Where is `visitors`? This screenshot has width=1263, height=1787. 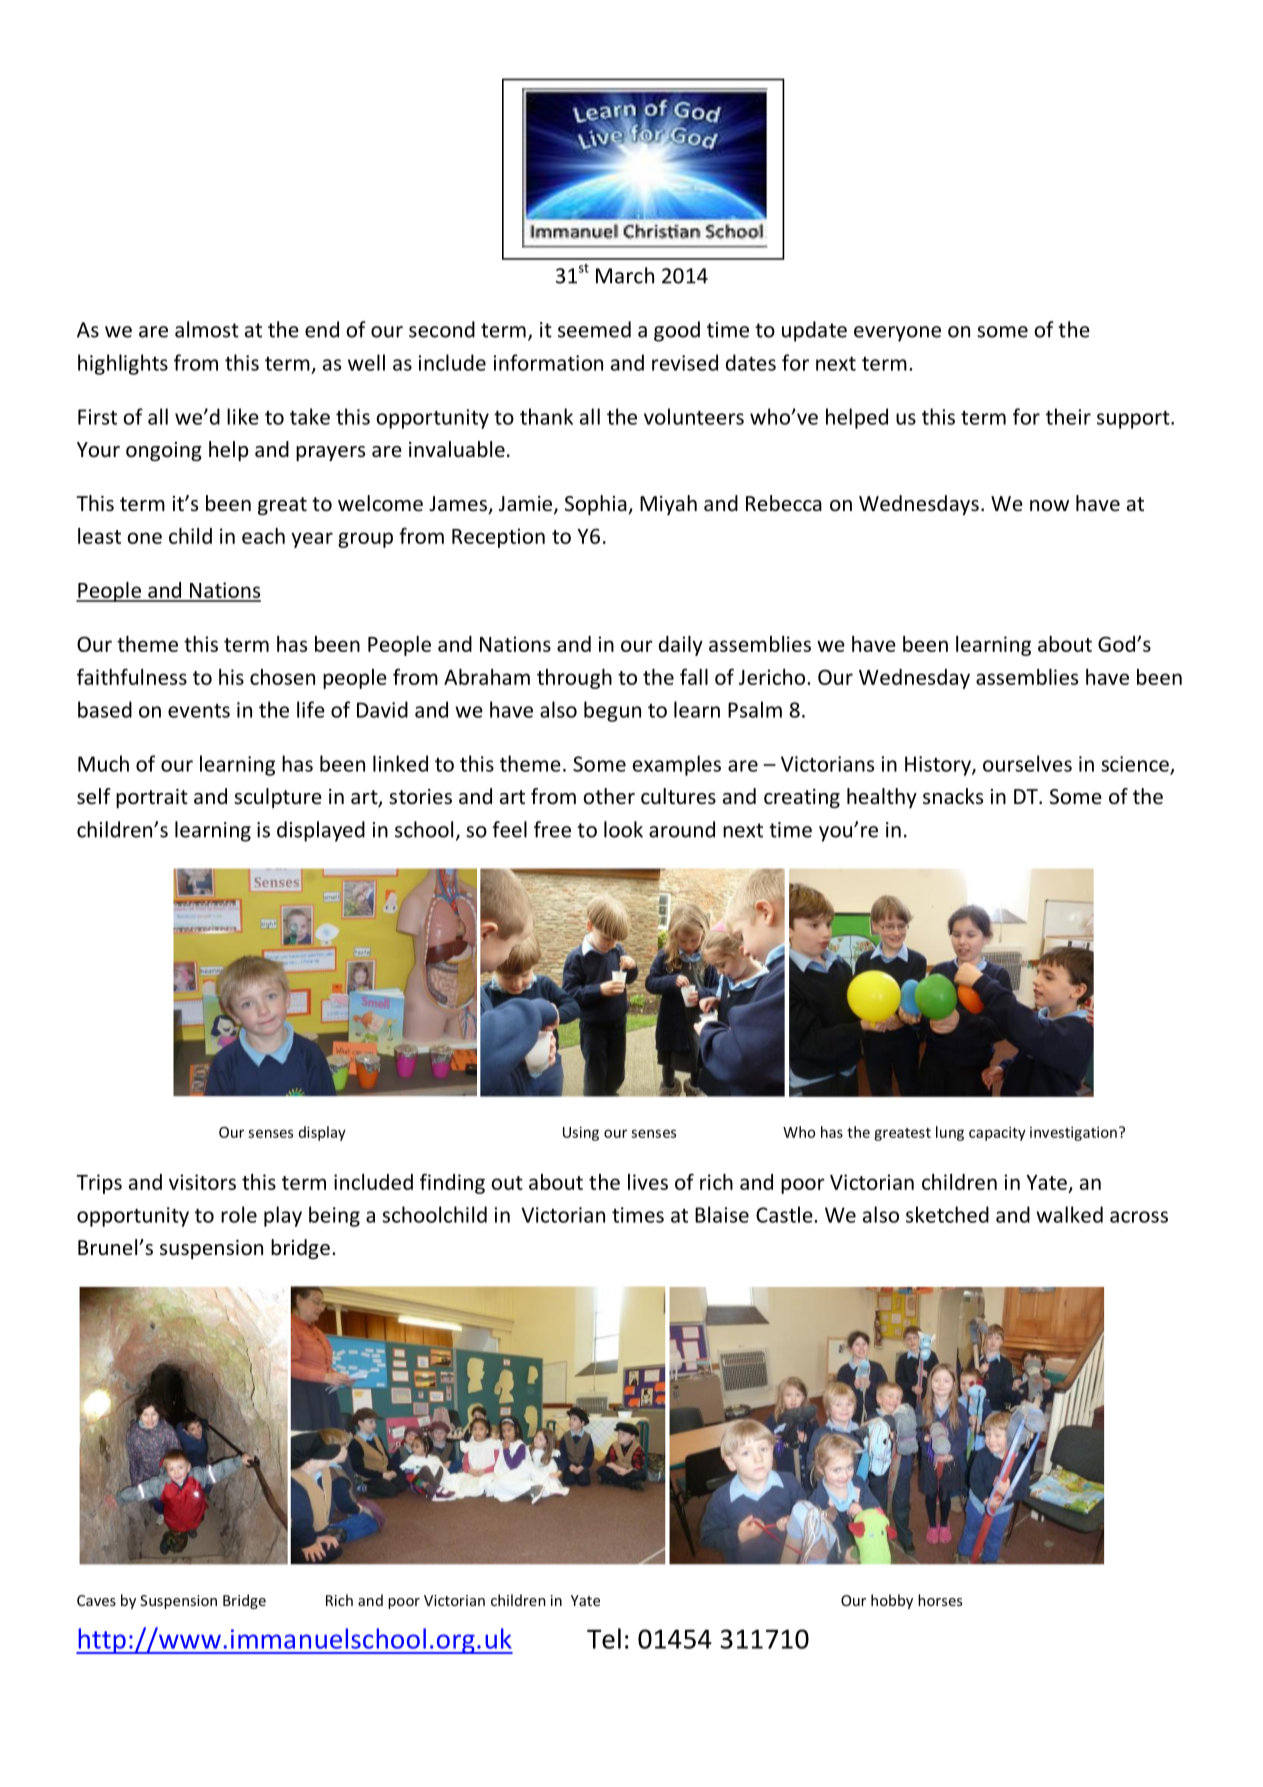
visitors is located at coordinates (202, 1182).
